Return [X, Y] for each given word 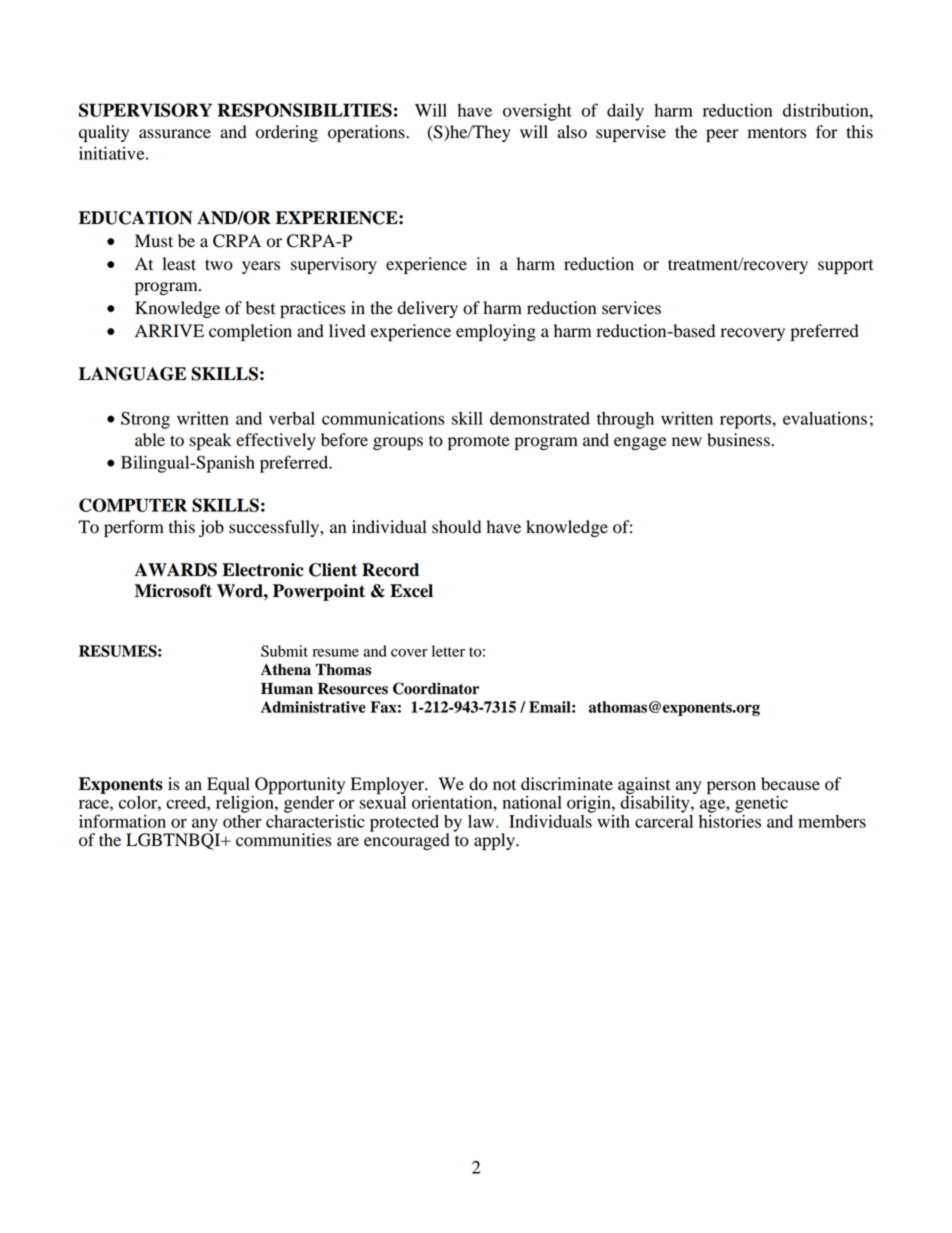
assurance [175, 134]
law [482, 821]
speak [211, 441]
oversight [537, 112]
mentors [777, 133]
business [738, 440]
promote [479, 442]
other [242, 820]
